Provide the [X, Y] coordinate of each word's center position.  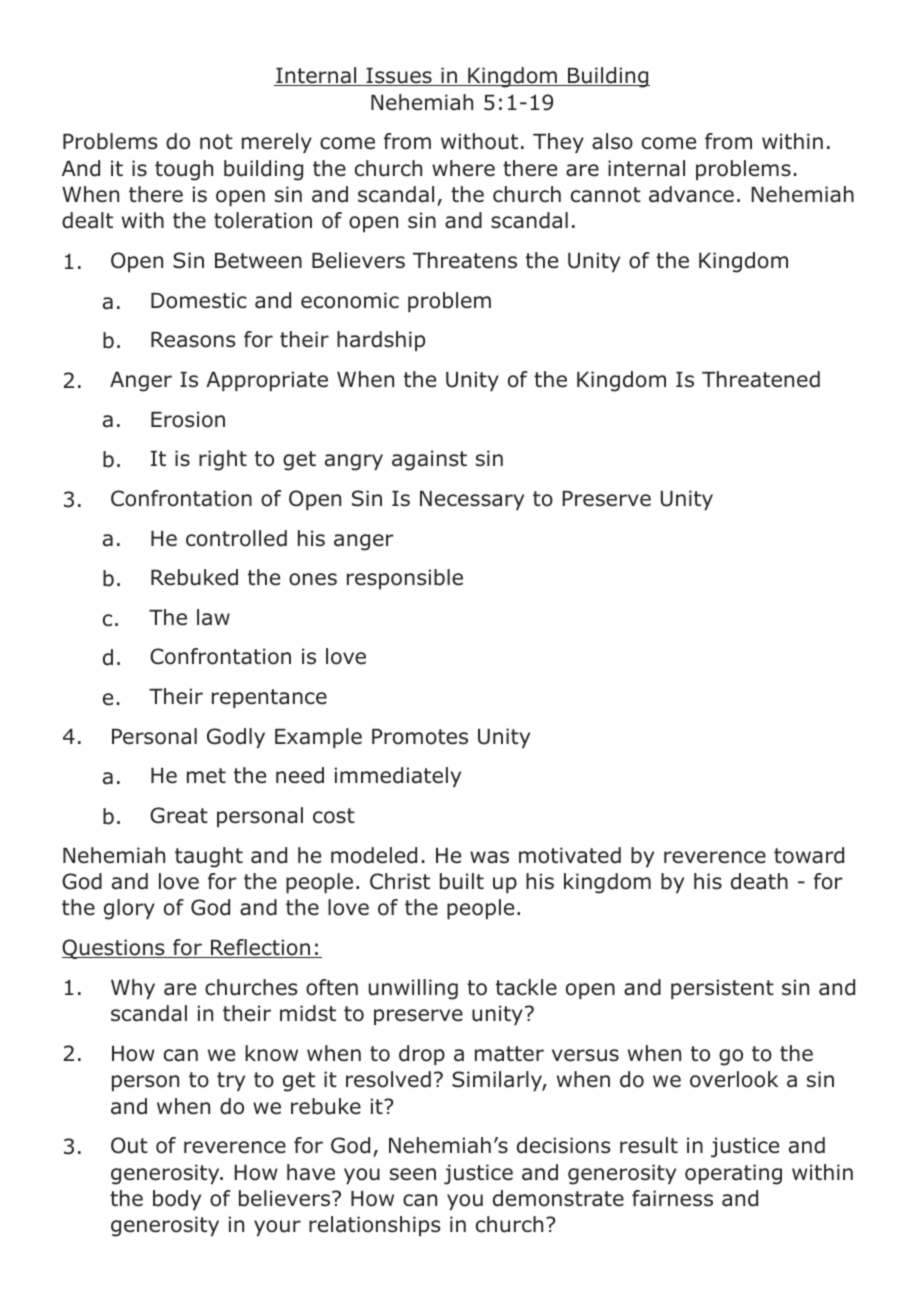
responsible [405, 579]
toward [809, 855]
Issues [399, 77]
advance [691, 194]
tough [184, 170]
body [177, 1200]
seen [413, 1174]
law [213, 617]
